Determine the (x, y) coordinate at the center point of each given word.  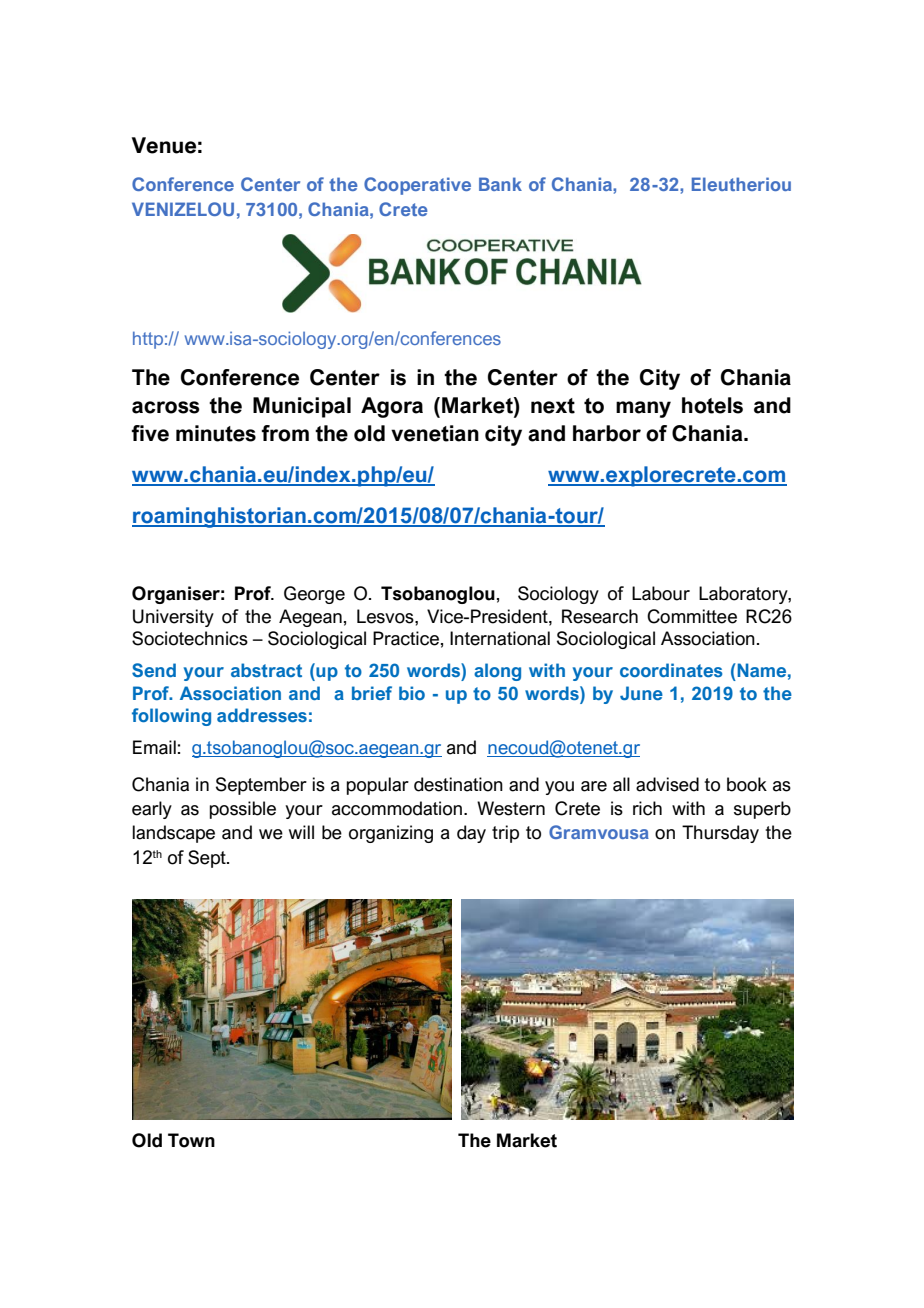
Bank (500, 184)
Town (191, 1140)
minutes (216, 433)
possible (242, 810)
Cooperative (417, 186)
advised (667, 784)
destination (458, 784)
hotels (712, 405)
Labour (661, 593)
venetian (435, 433)
